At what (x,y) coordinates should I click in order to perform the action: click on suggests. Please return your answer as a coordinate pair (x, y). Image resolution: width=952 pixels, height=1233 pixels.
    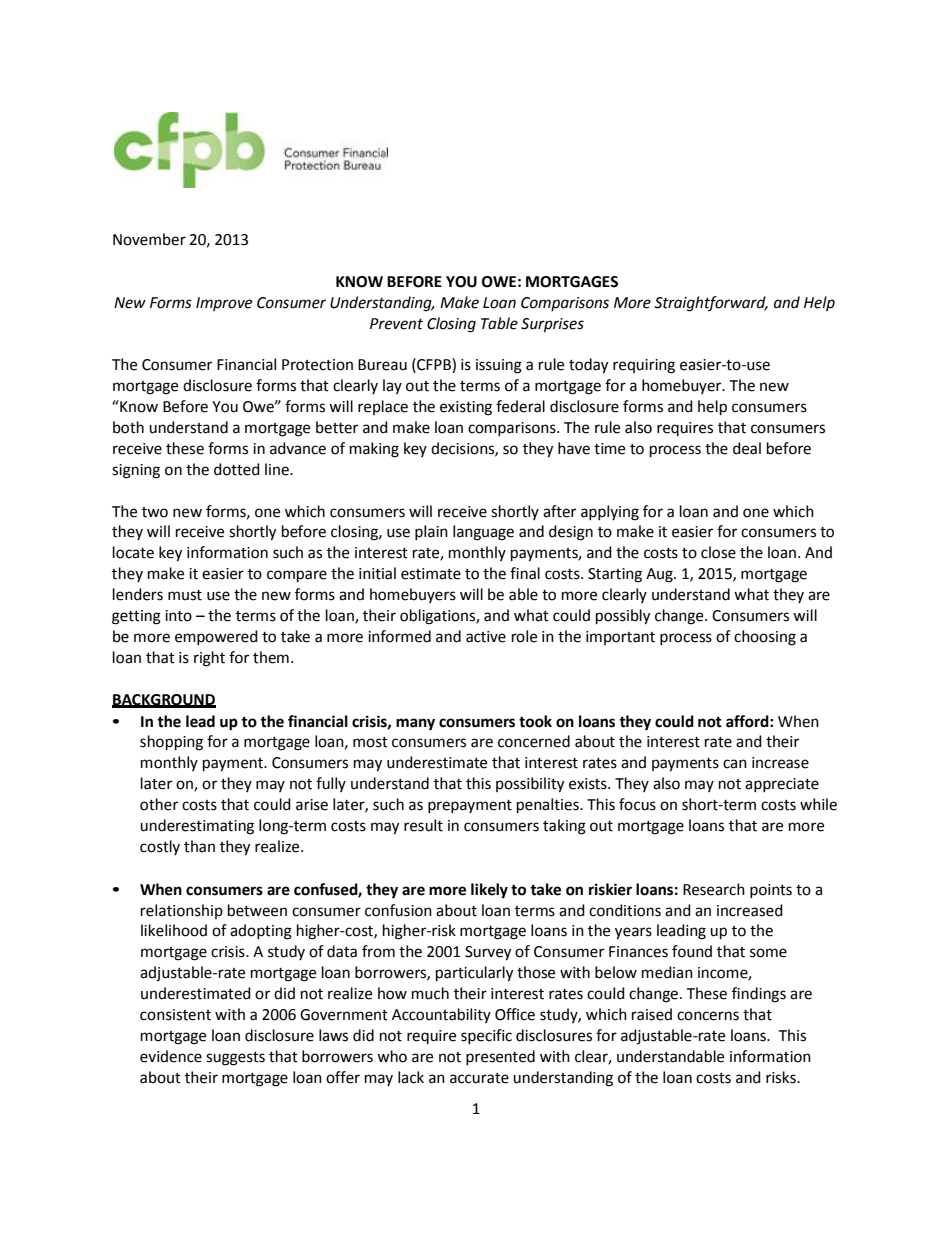
    Looking at the image, I should click on (235, 1059).
